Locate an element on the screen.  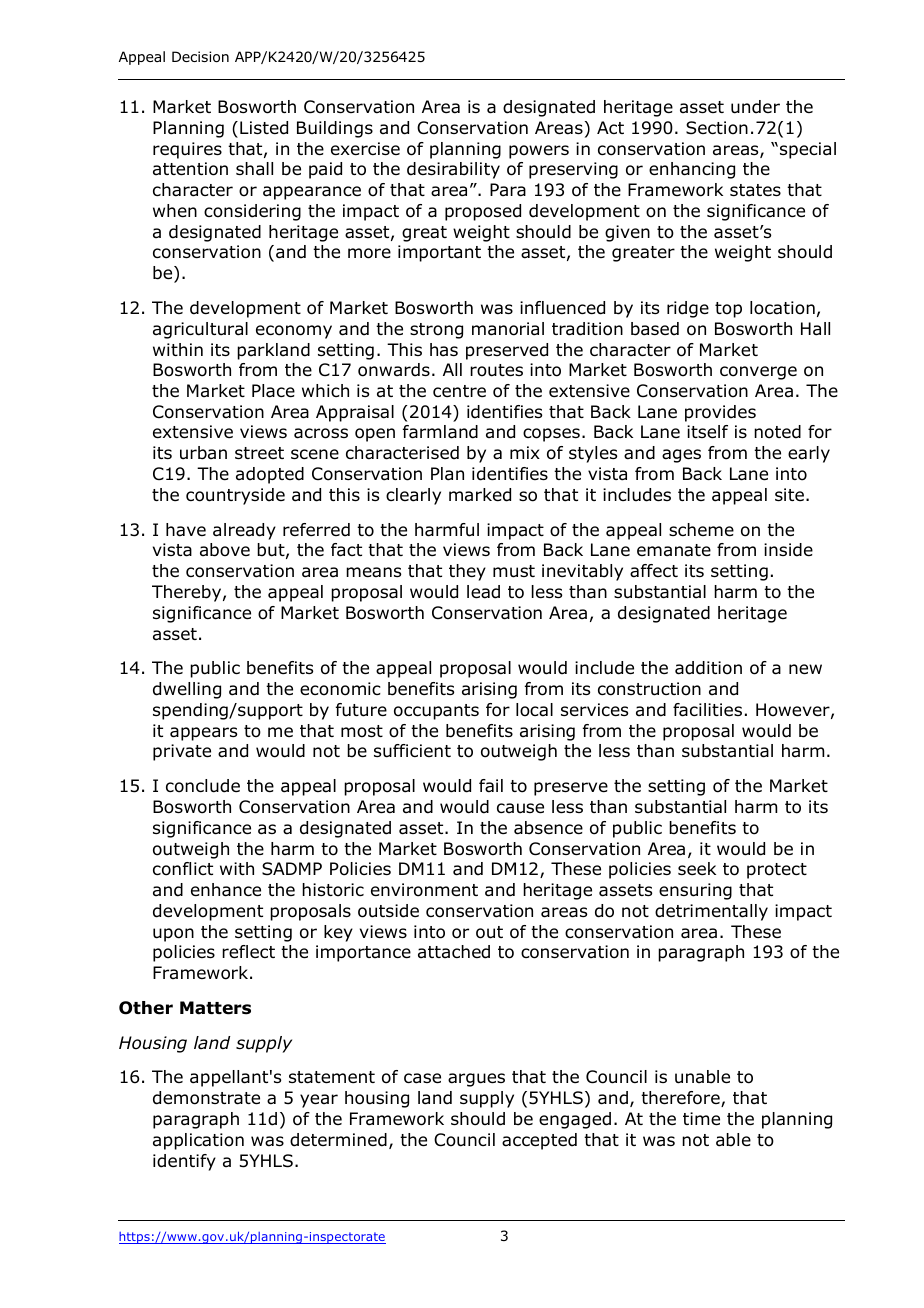
agricultural is located at coordinates (200, 330).
